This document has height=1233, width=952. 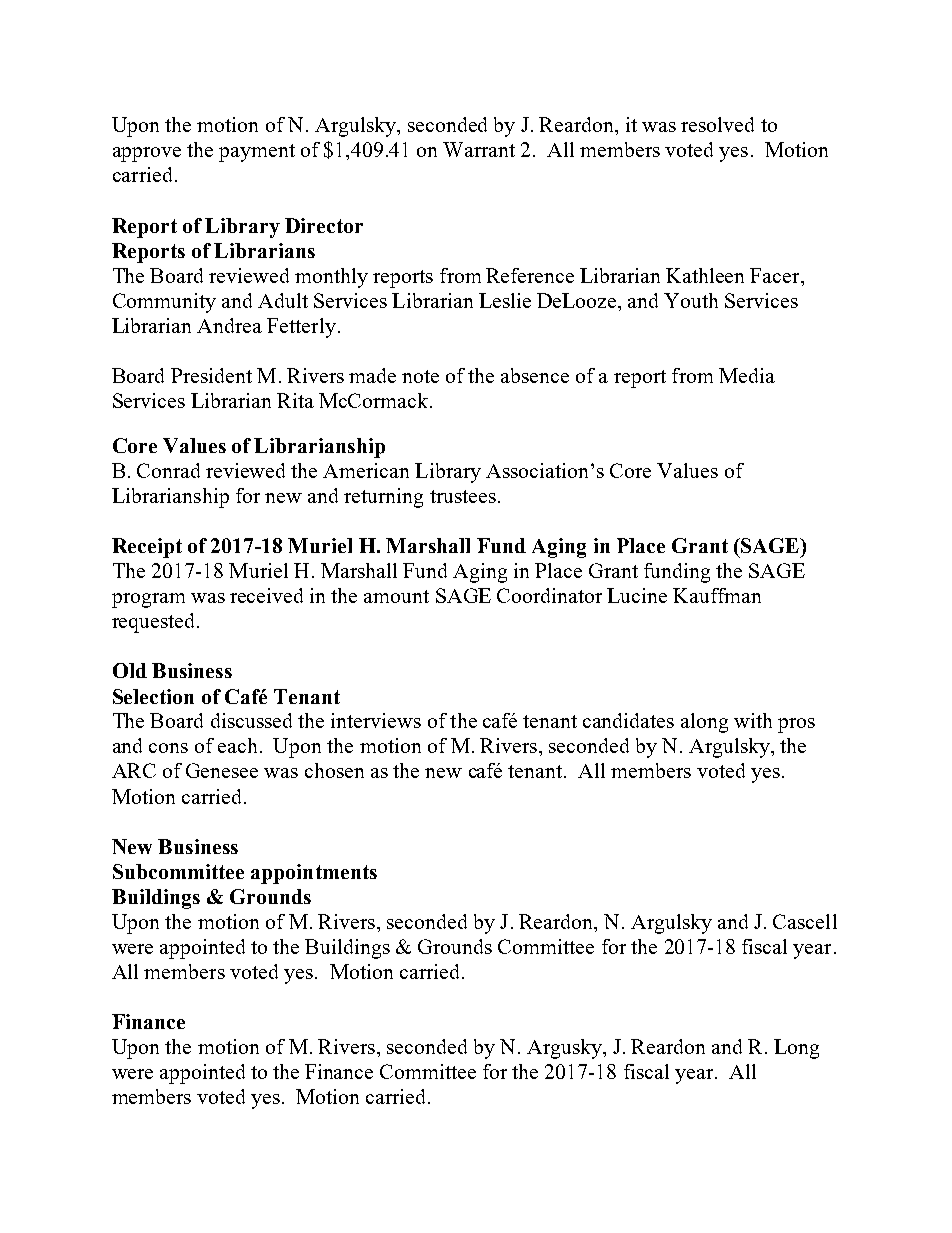 I want to click on resolved, so click(x=717, y=124).
